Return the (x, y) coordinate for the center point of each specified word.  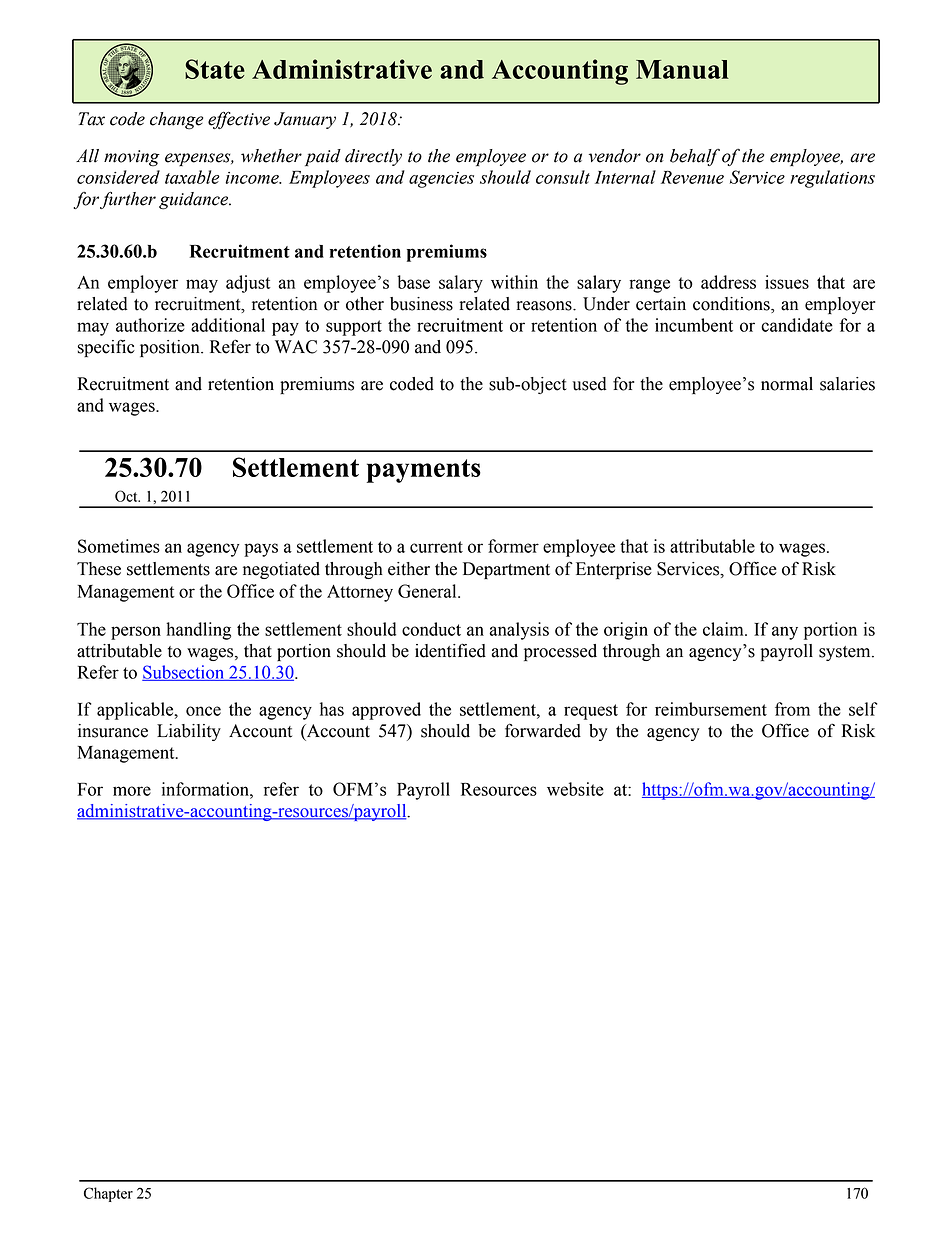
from (792, 709)
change (176, 121)
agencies (441, 180)
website (575, 789)
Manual (682, 69)
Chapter (108, 1194)
